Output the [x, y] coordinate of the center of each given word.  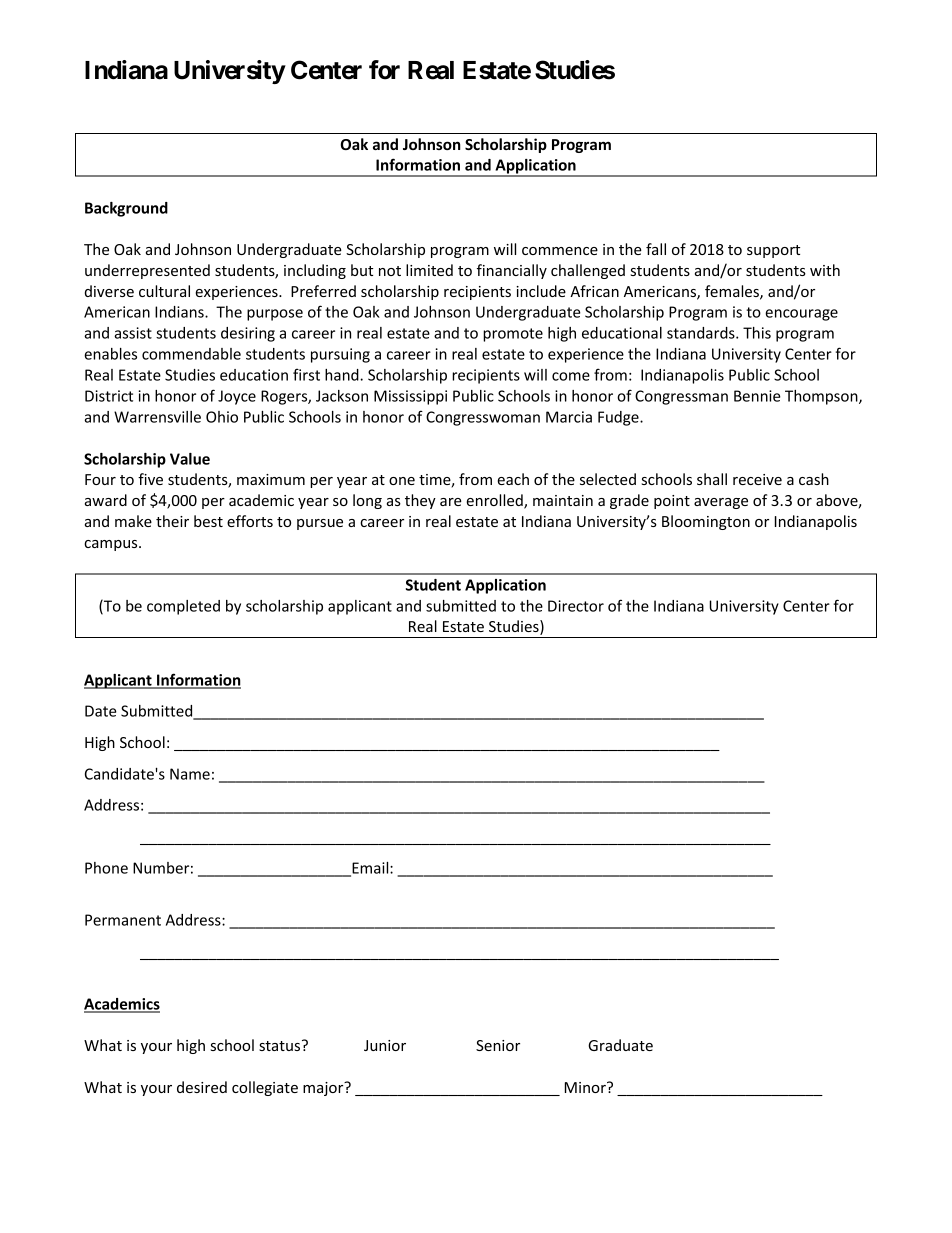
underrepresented [147, 271]
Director [576, 606]
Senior [498, 1045]
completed [183, 607]
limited [429, 270]
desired [202, 1087]
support [773, 251]
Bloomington [706, 522]
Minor [586, 1087]
